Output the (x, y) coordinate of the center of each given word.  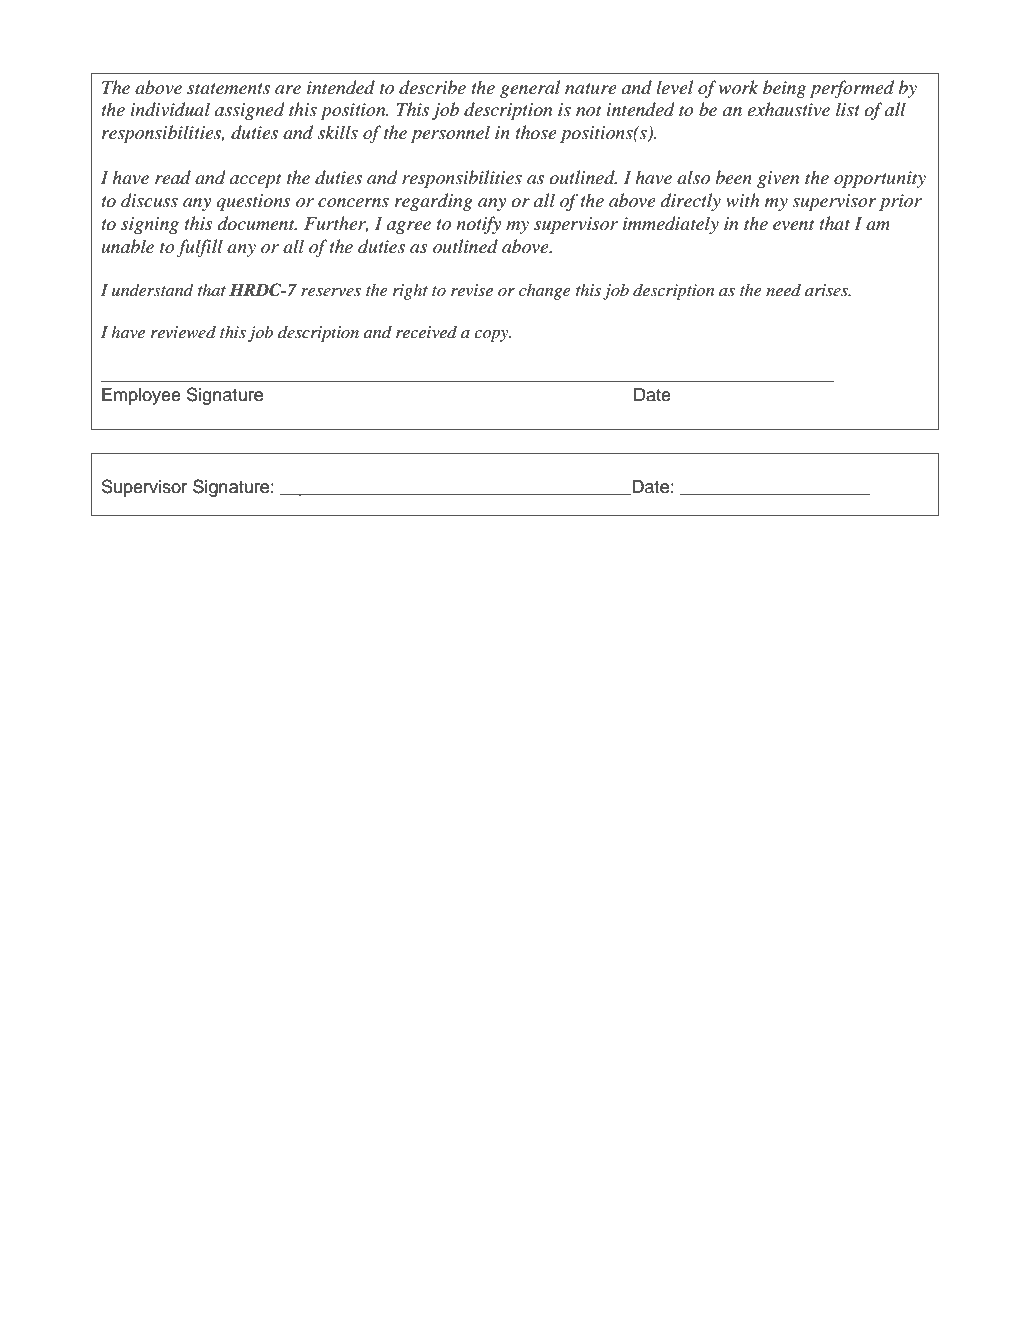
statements (228, 88)
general (530, 89)
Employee (141, 396)
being (784, 89)
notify (478, 225)
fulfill (199, 248)
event (794, 224)
